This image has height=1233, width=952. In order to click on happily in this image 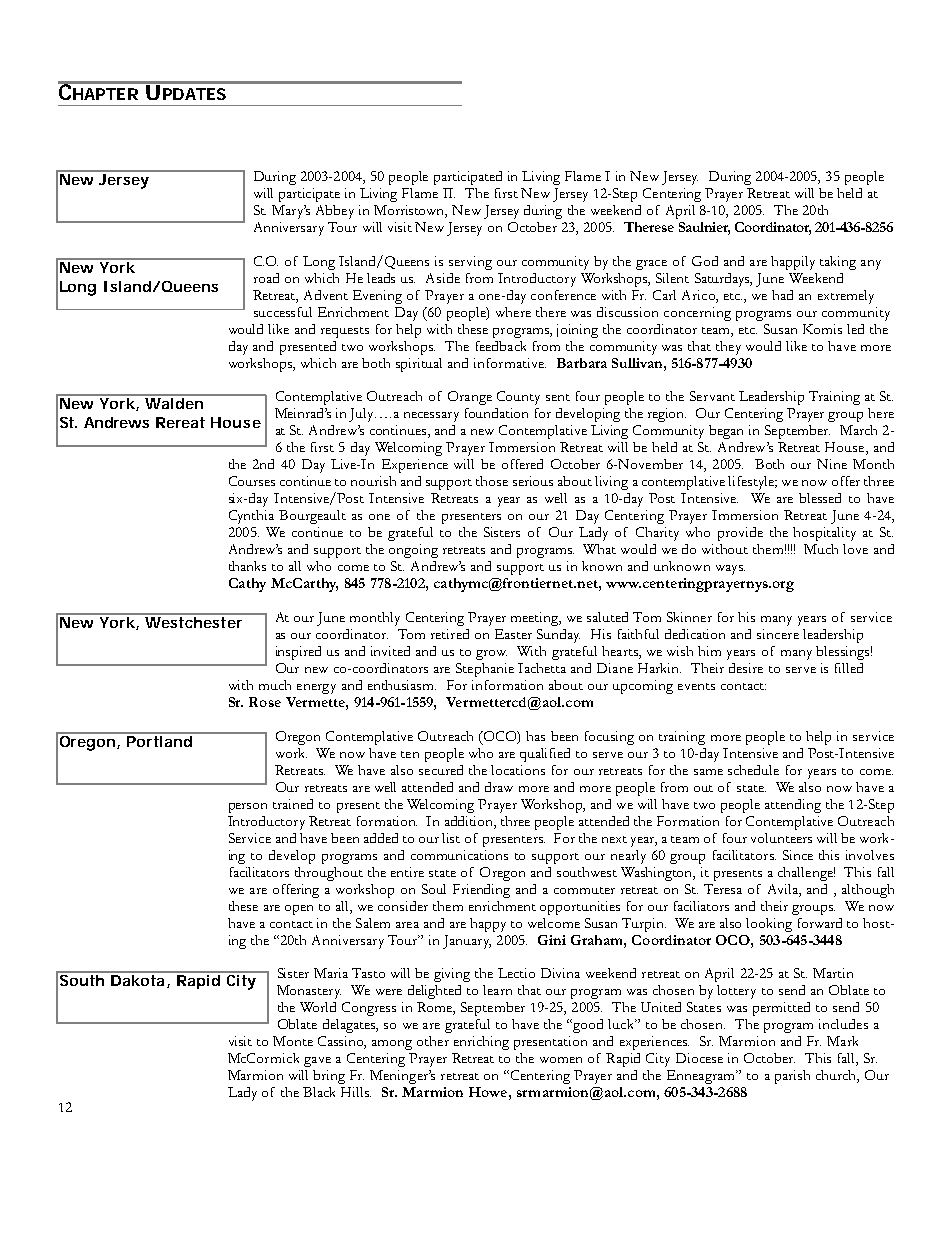, I will do `click(793, 263)`.
